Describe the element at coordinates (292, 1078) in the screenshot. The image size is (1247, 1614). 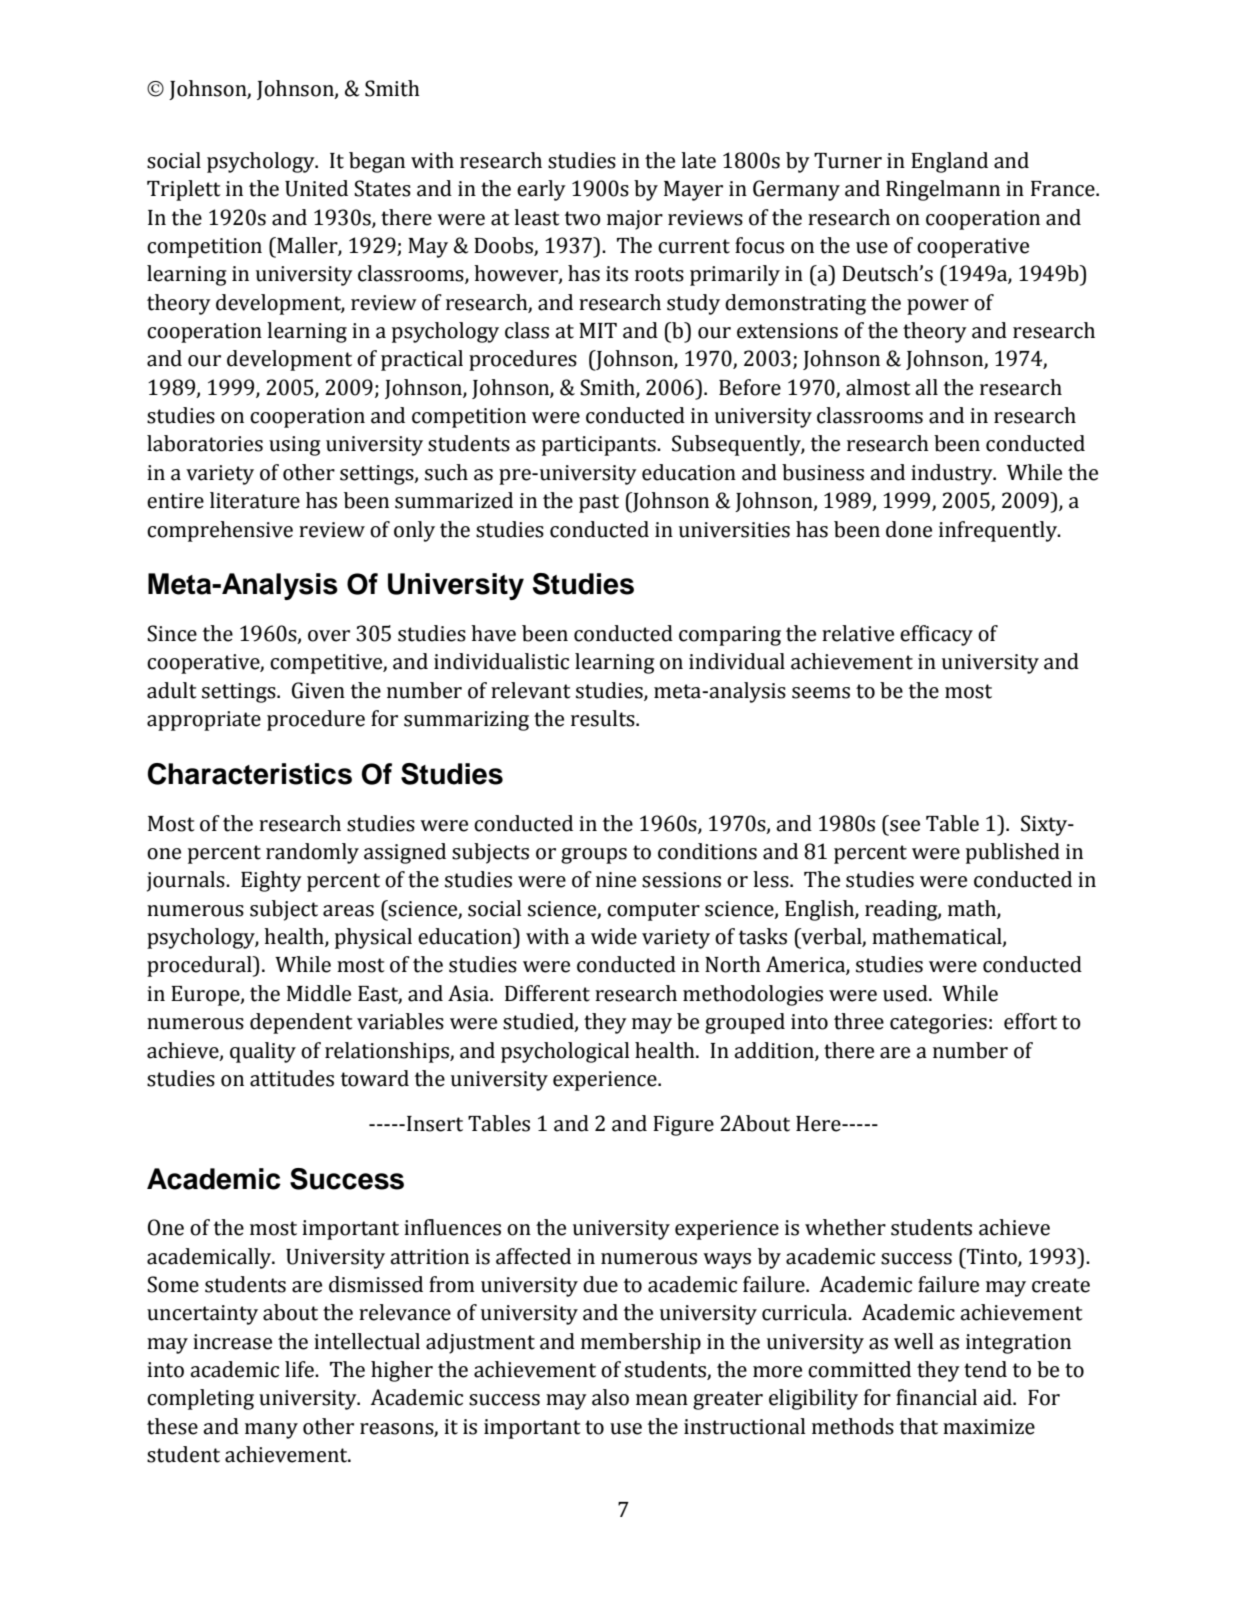
I see `attitudes` at that location.
